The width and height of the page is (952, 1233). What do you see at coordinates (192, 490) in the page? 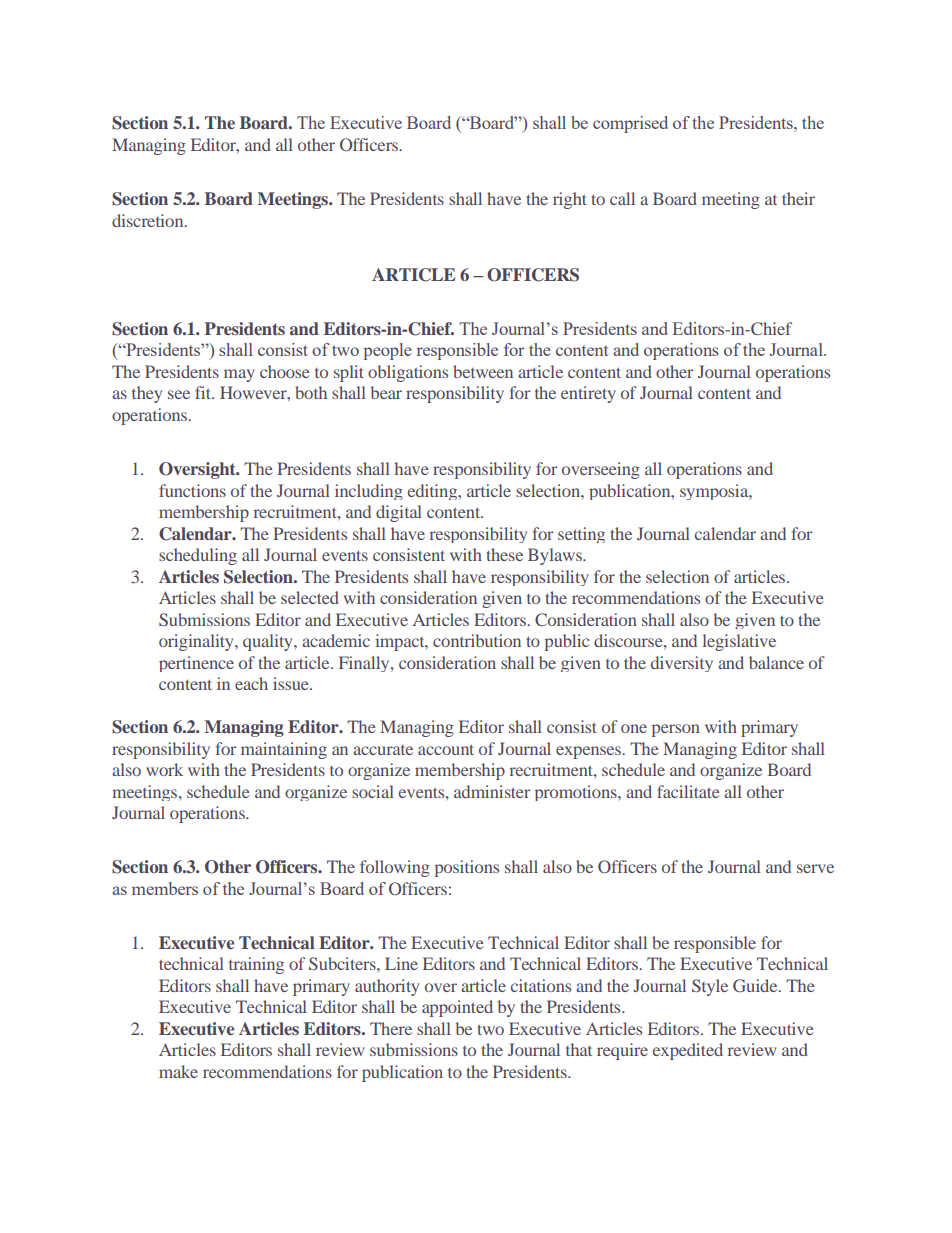
I see `functions` at bounding box center [192, 490].
